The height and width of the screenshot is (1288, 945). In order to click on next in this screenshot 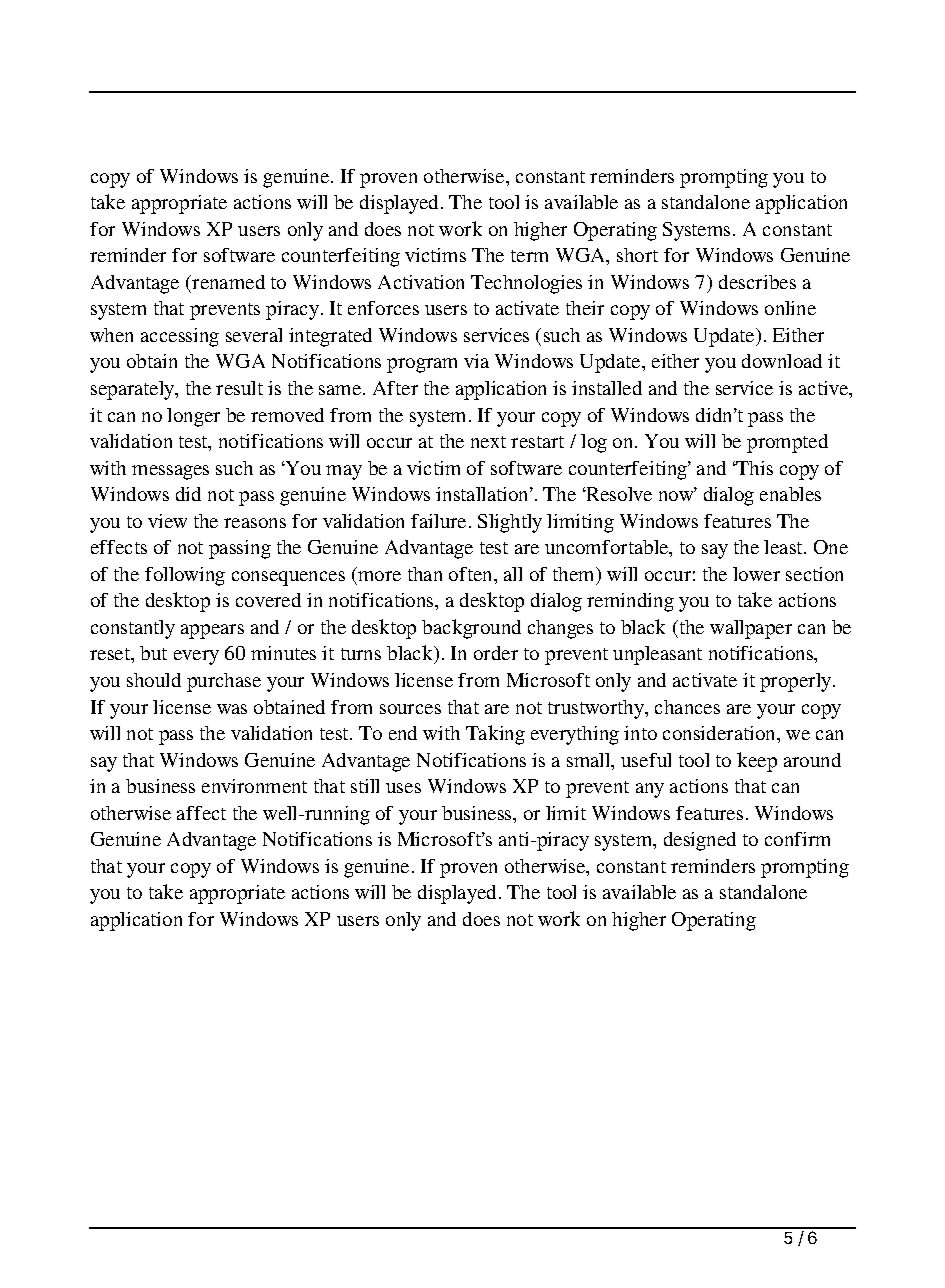, I will do `click(488, 442)`.
